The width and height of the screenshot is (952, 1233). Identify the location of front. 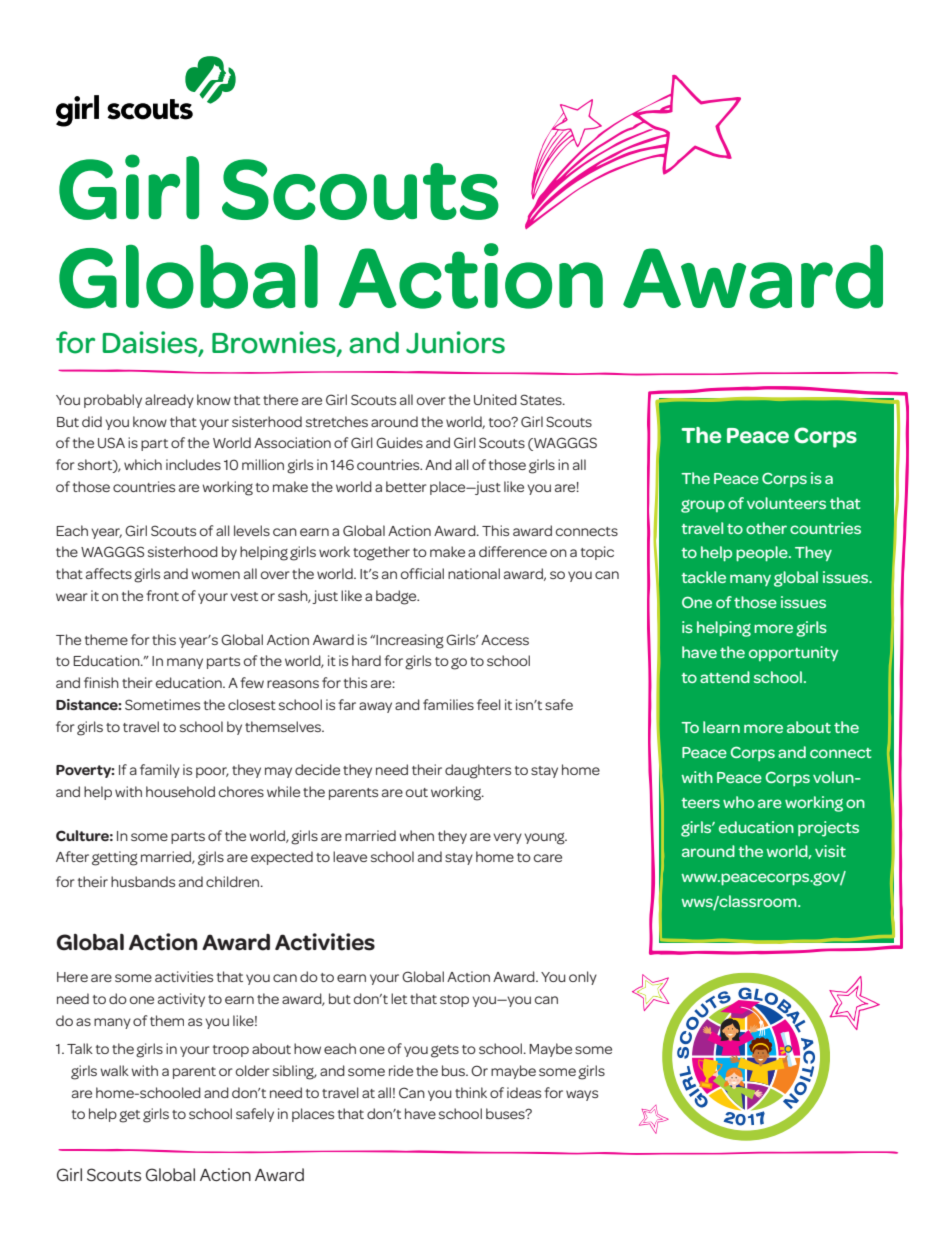
(162, 595).
